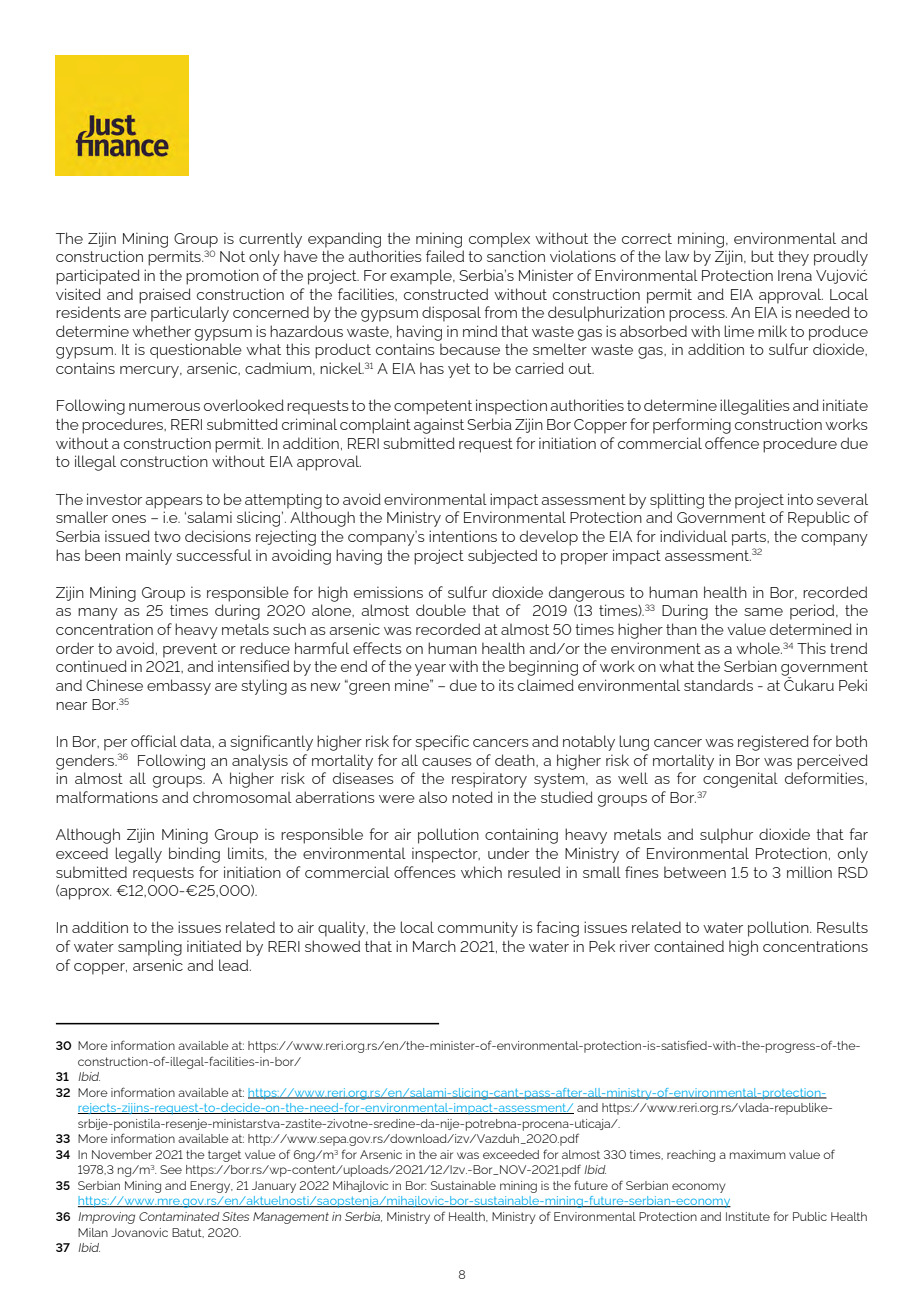  Describe the element at coordinates (149, 557) in the document. I see `mainly` at that location.
